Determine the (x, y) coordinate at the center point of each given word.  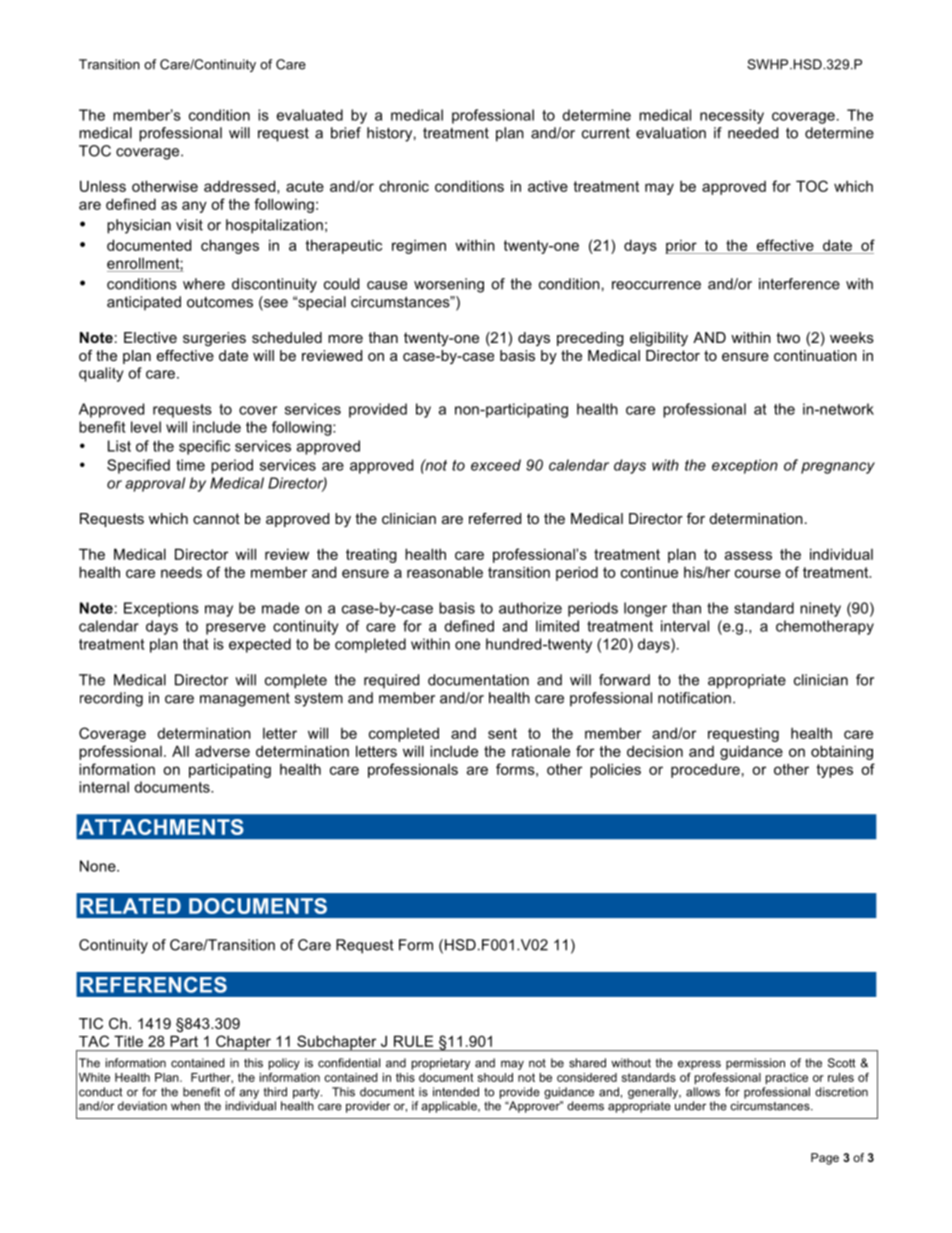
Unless (103, 186)
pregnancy (838, 468)
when (185, 1106)
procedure (705, 771)
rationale (541, 751)
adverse (222, 751)
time (190, 465)
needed (753, 133)
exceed (496, 465)
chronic (404, 186)
